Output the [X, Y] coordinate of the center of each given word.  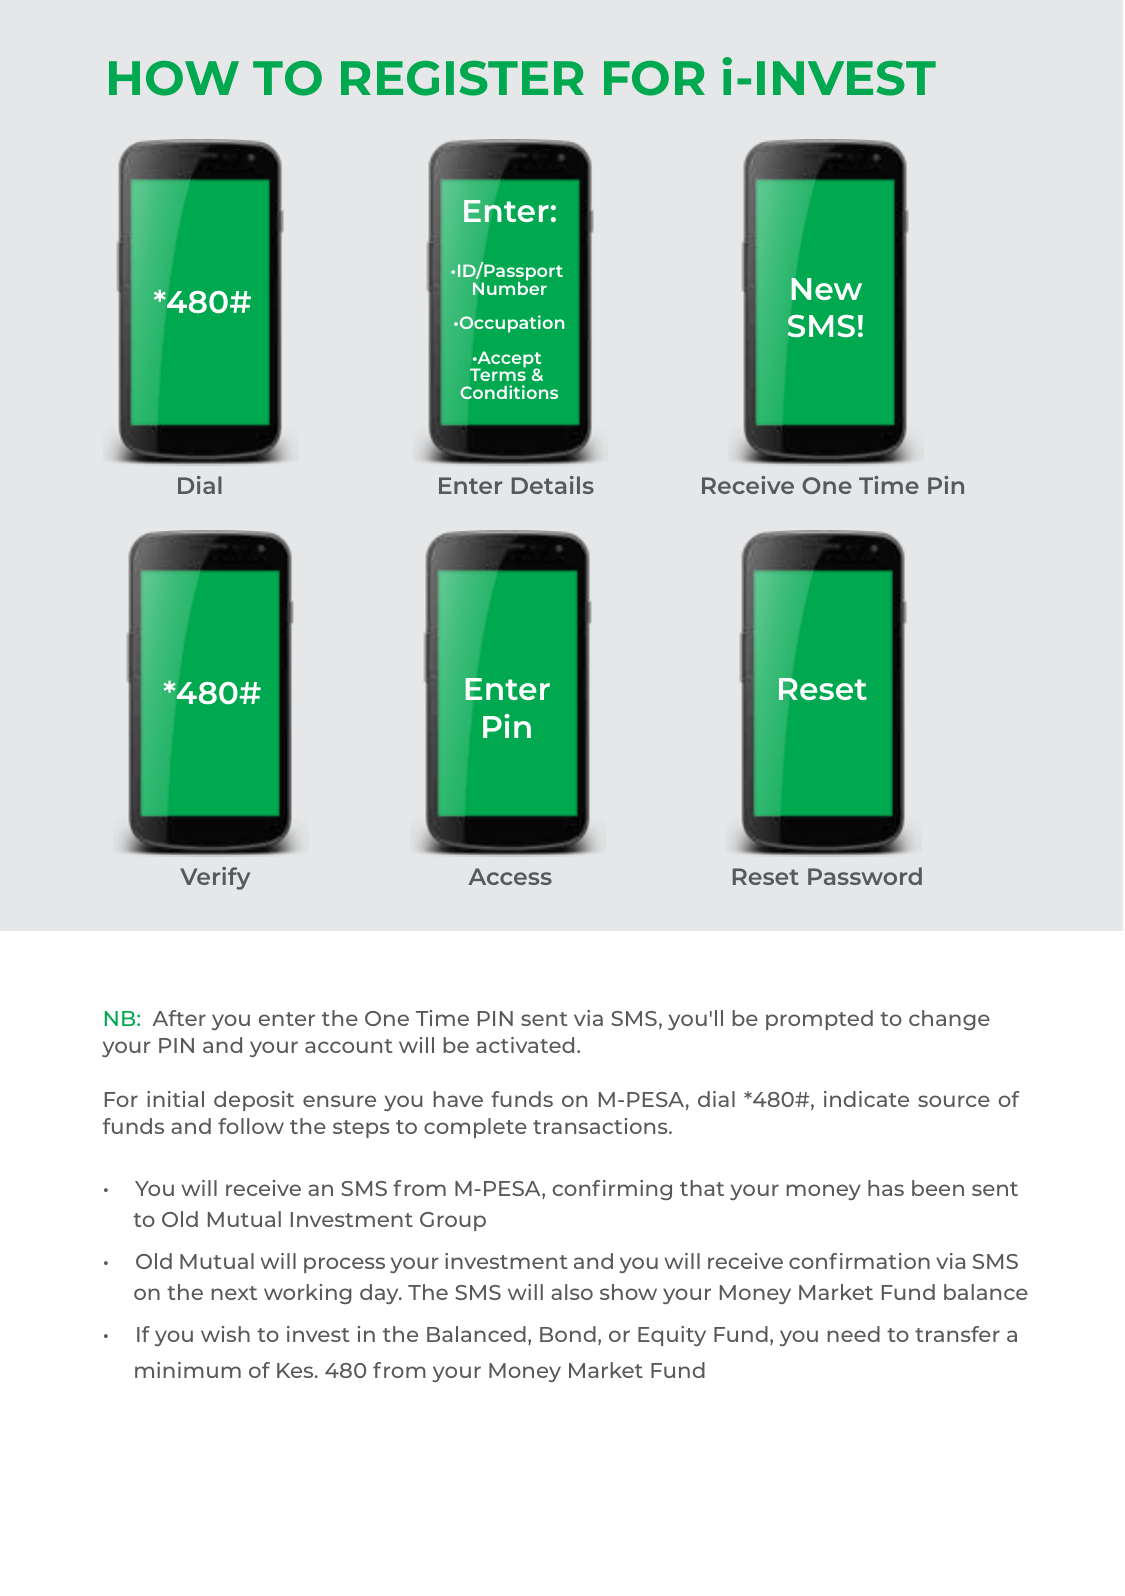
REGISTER [462, 78]
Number [510, 287]
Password [865, 876]
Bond [568, 1334]
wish [225, 1334]
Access [510, 876]
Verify [215, 878]
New [826, 289]
